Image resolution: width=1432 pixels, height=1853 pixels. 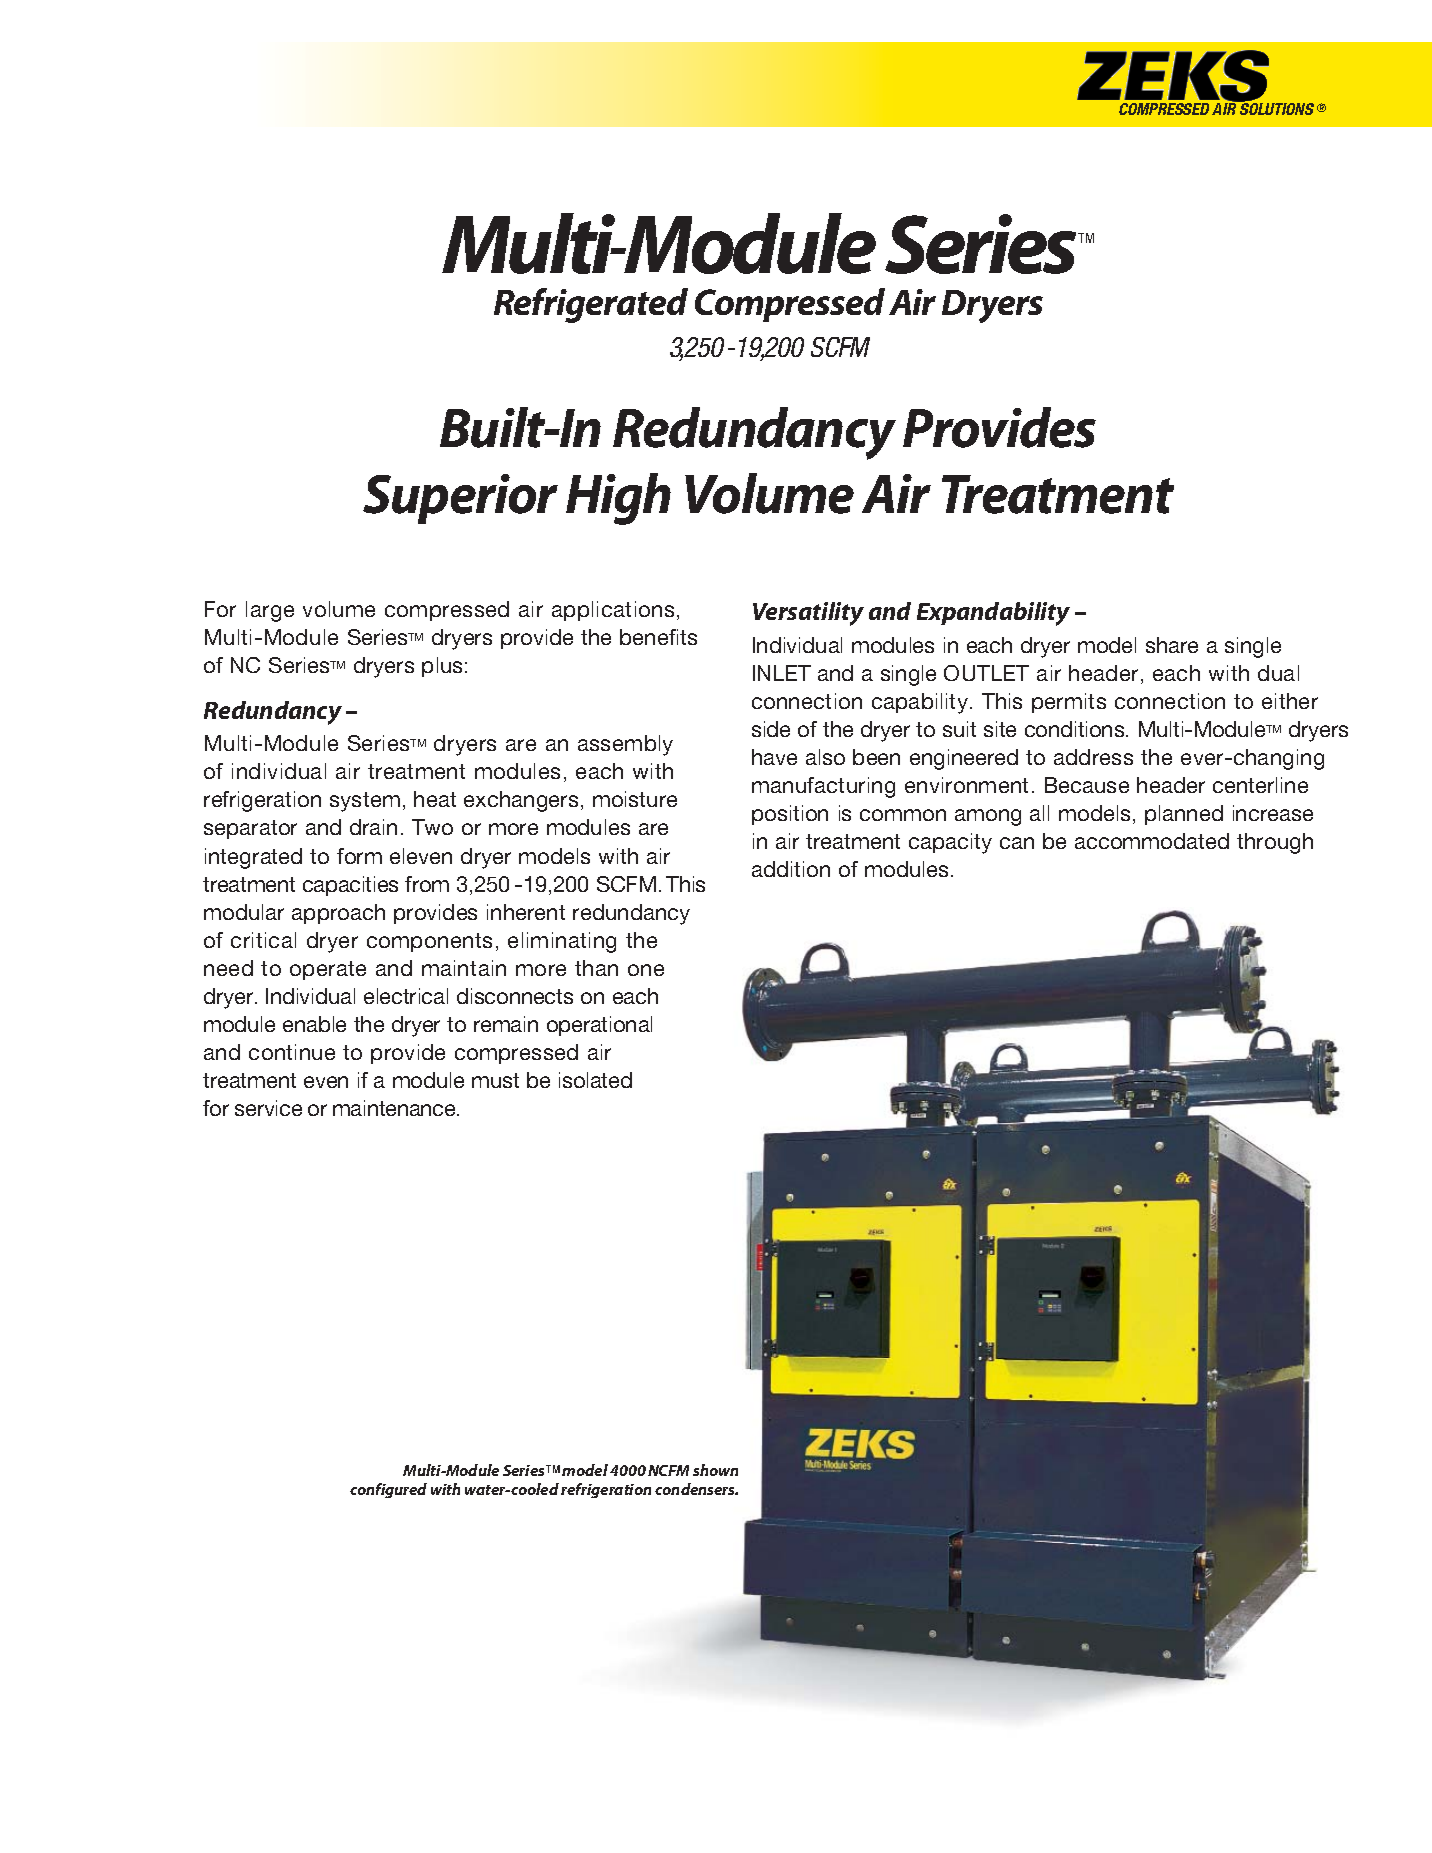 What do you see at coordinates (715, 1470) in the page?
I see `shown` at bounding box center [715, 1470].
